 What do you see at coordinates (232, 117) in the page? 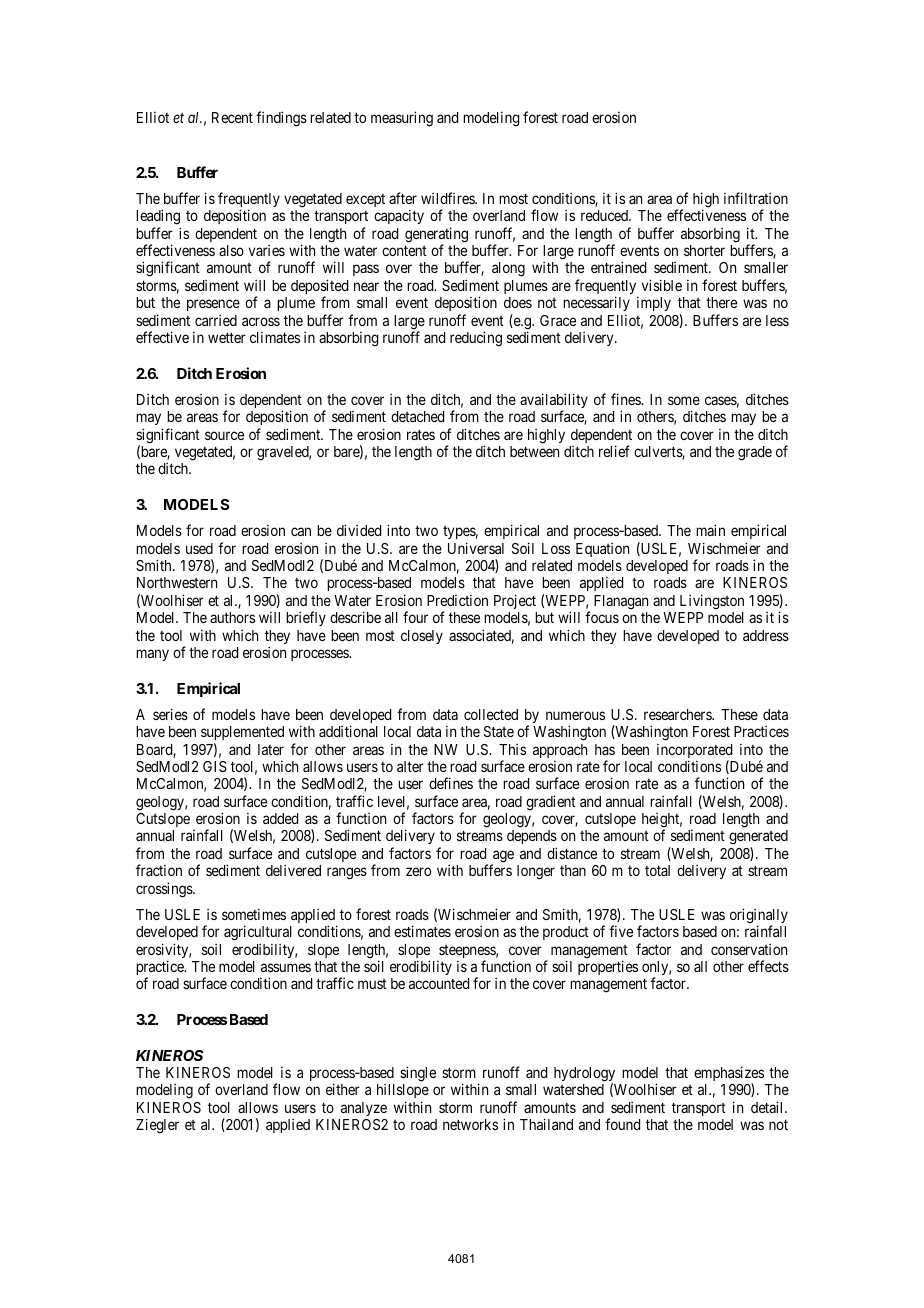
I see `Recent` at bounding box center [232, 117].
